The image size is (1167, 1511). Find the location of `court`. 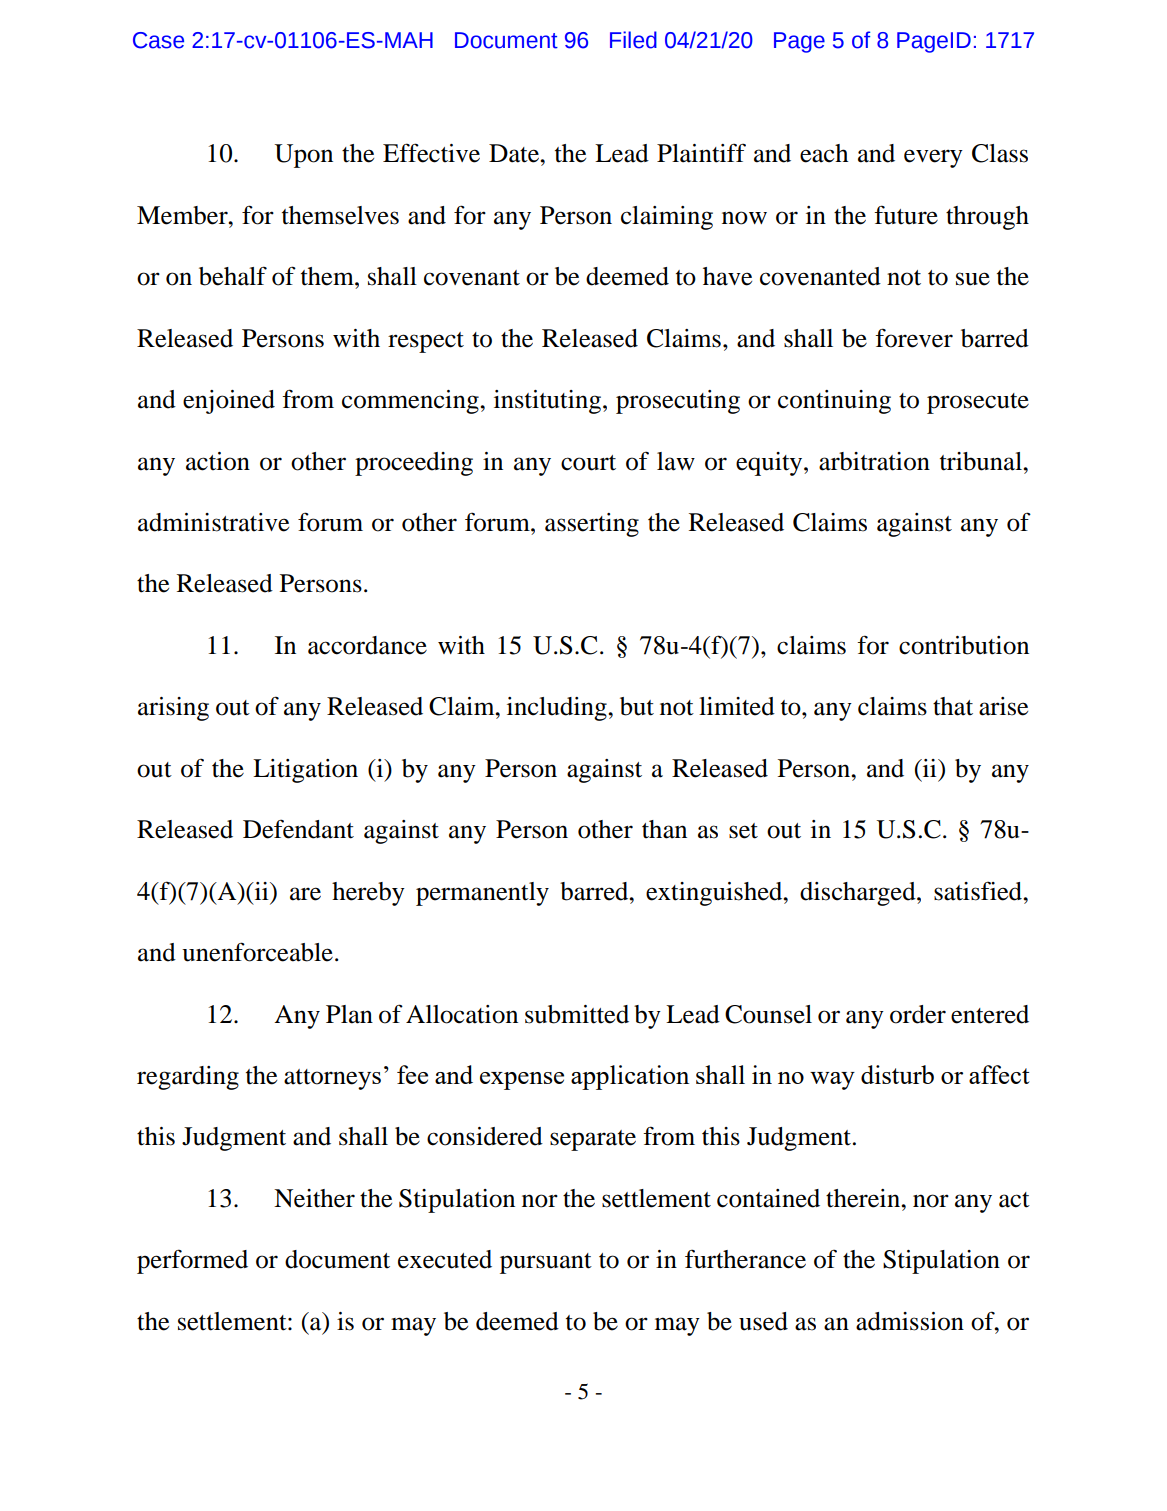

court is located at coordinates (588, 463).
